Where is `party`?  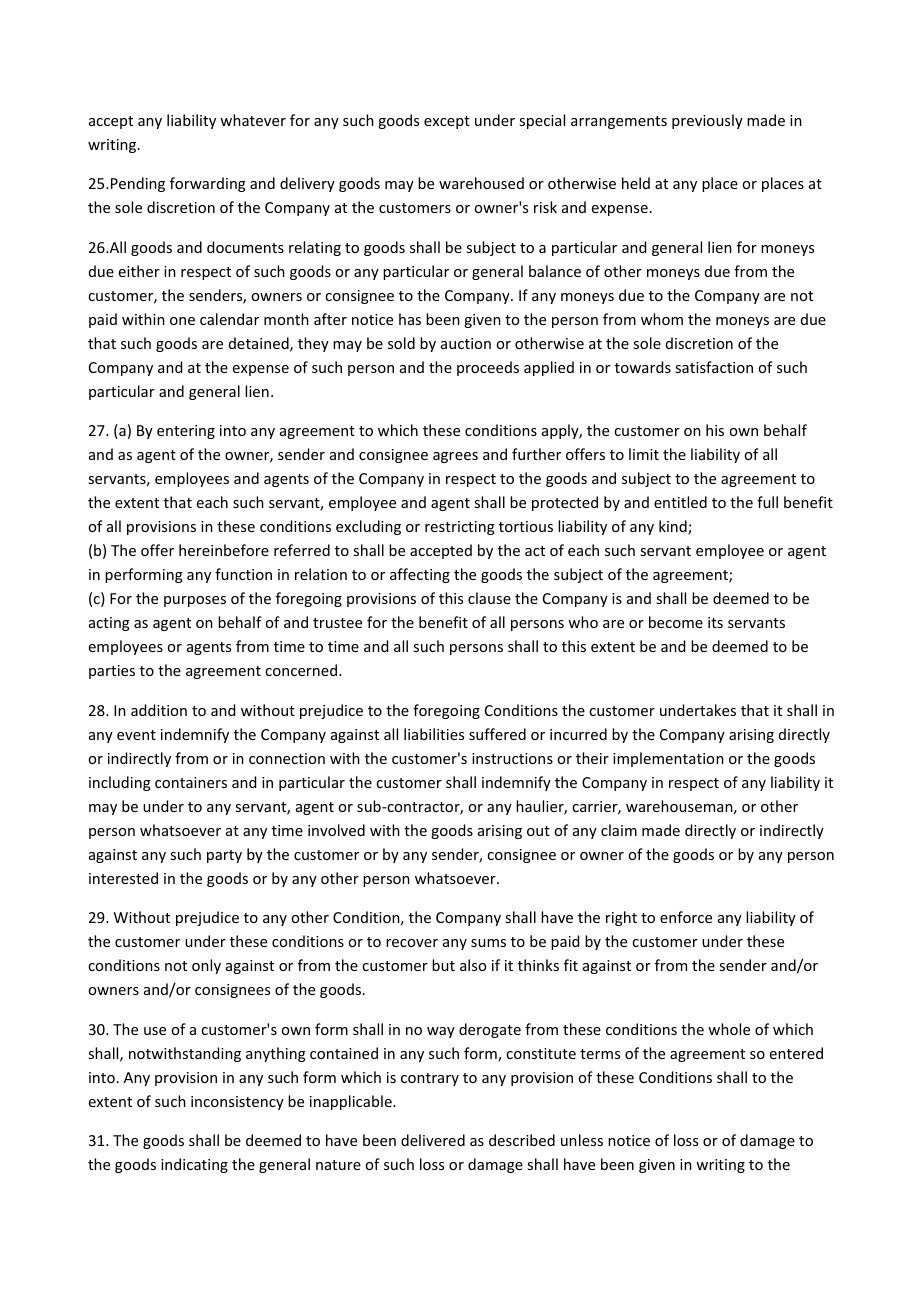 party is located at coordinates (224, 856).
